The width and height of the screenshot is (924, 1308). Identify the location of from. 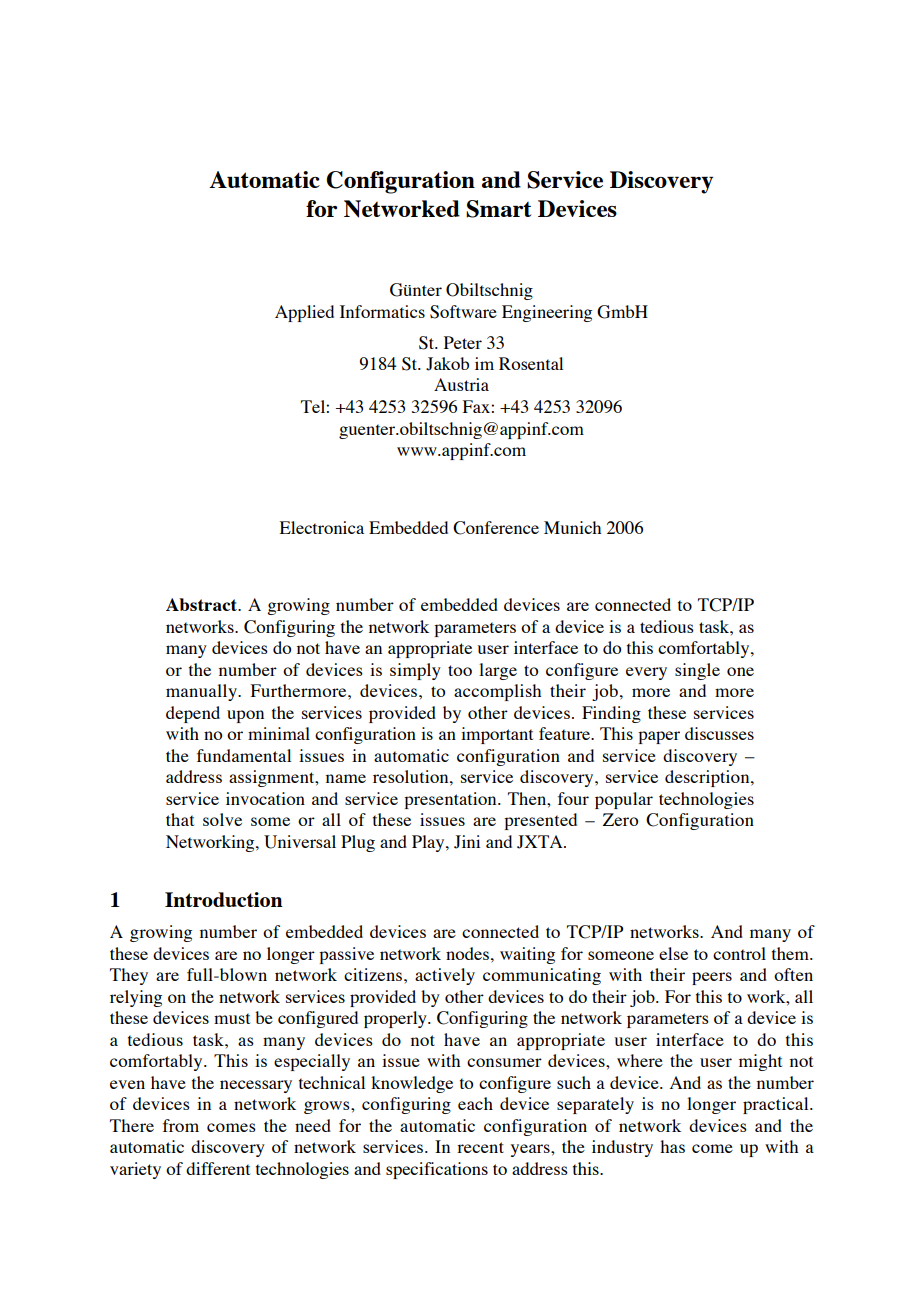
(181, 1125).
